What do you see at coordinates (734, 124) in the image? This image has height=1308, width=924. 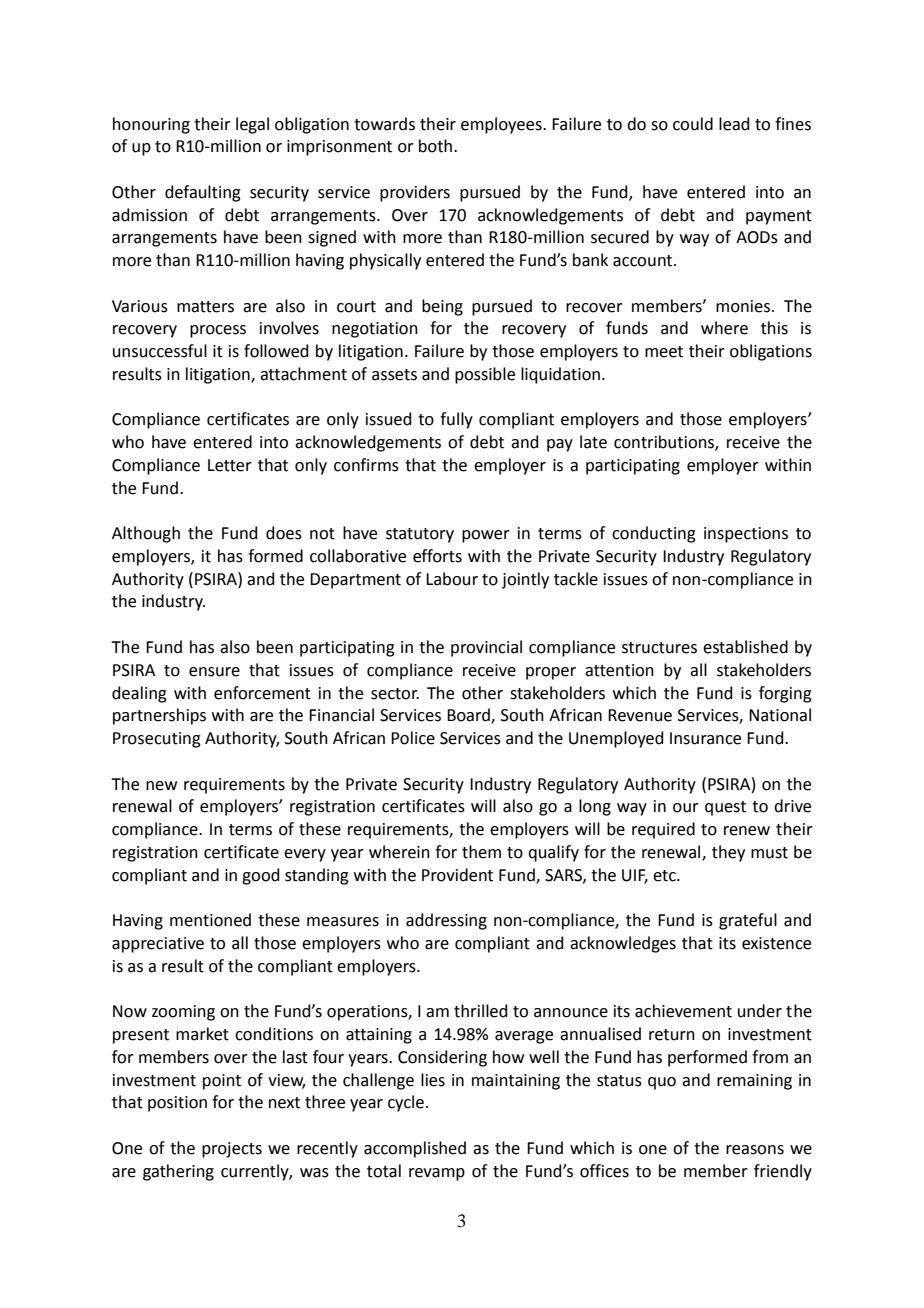 I see `lead` at bounding box center [734, 124].
